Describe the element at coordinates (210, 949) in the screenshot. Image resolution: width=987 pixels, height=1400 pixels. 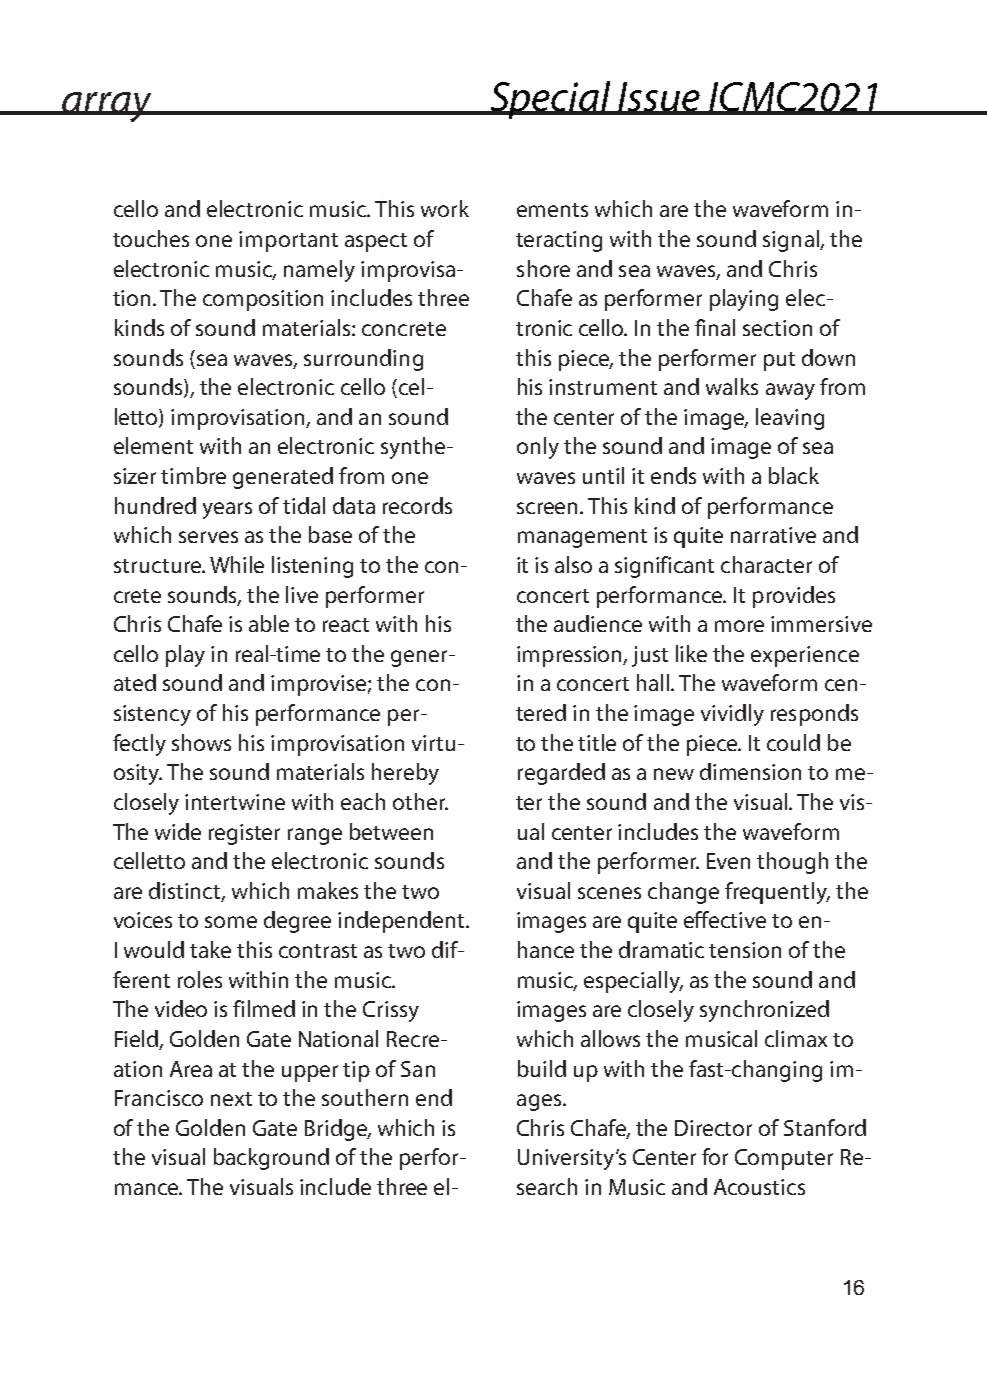
I see `take` at that location.
